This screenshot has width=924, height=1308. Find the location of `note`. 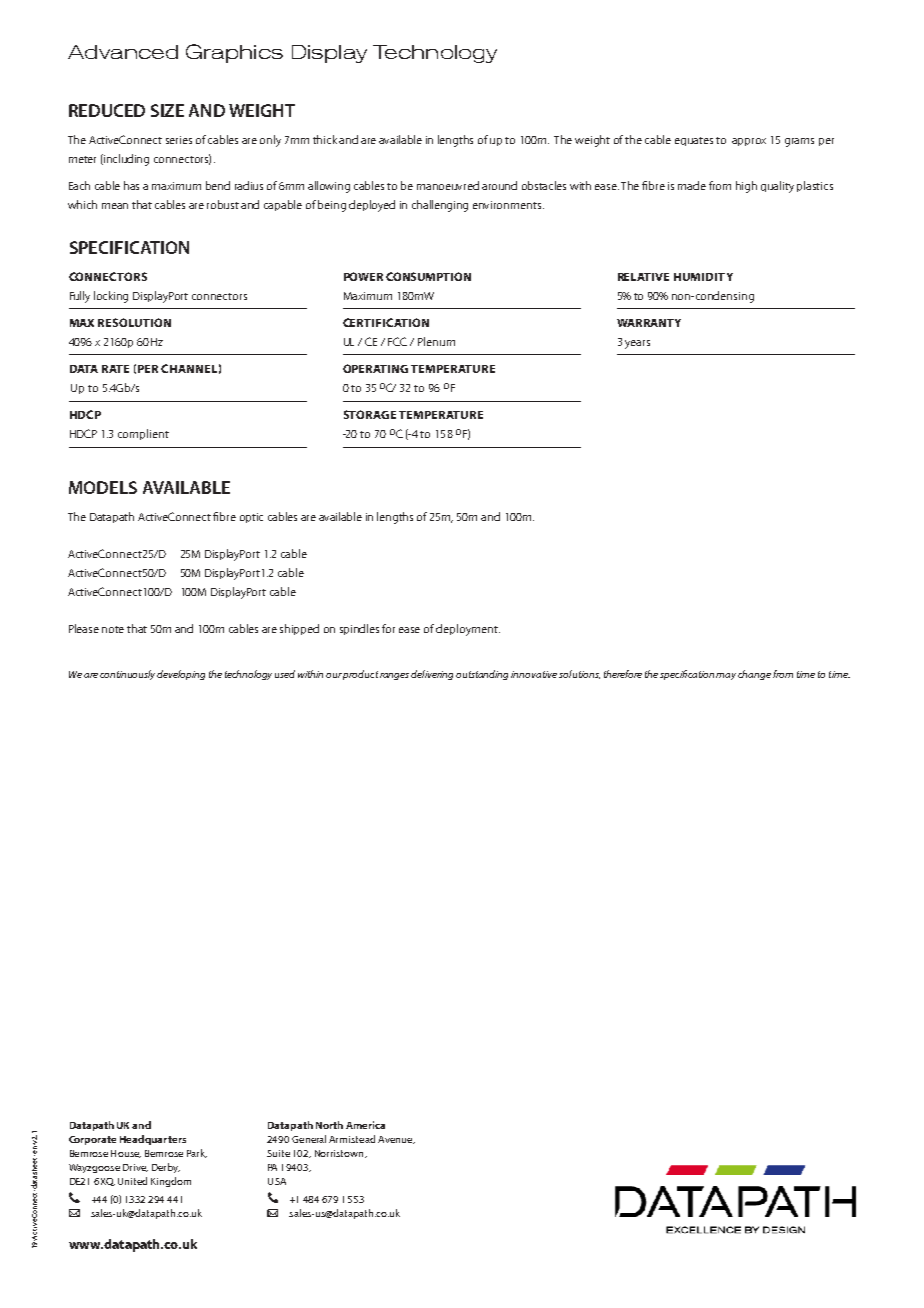

note is located at coordinates (113, 629).
